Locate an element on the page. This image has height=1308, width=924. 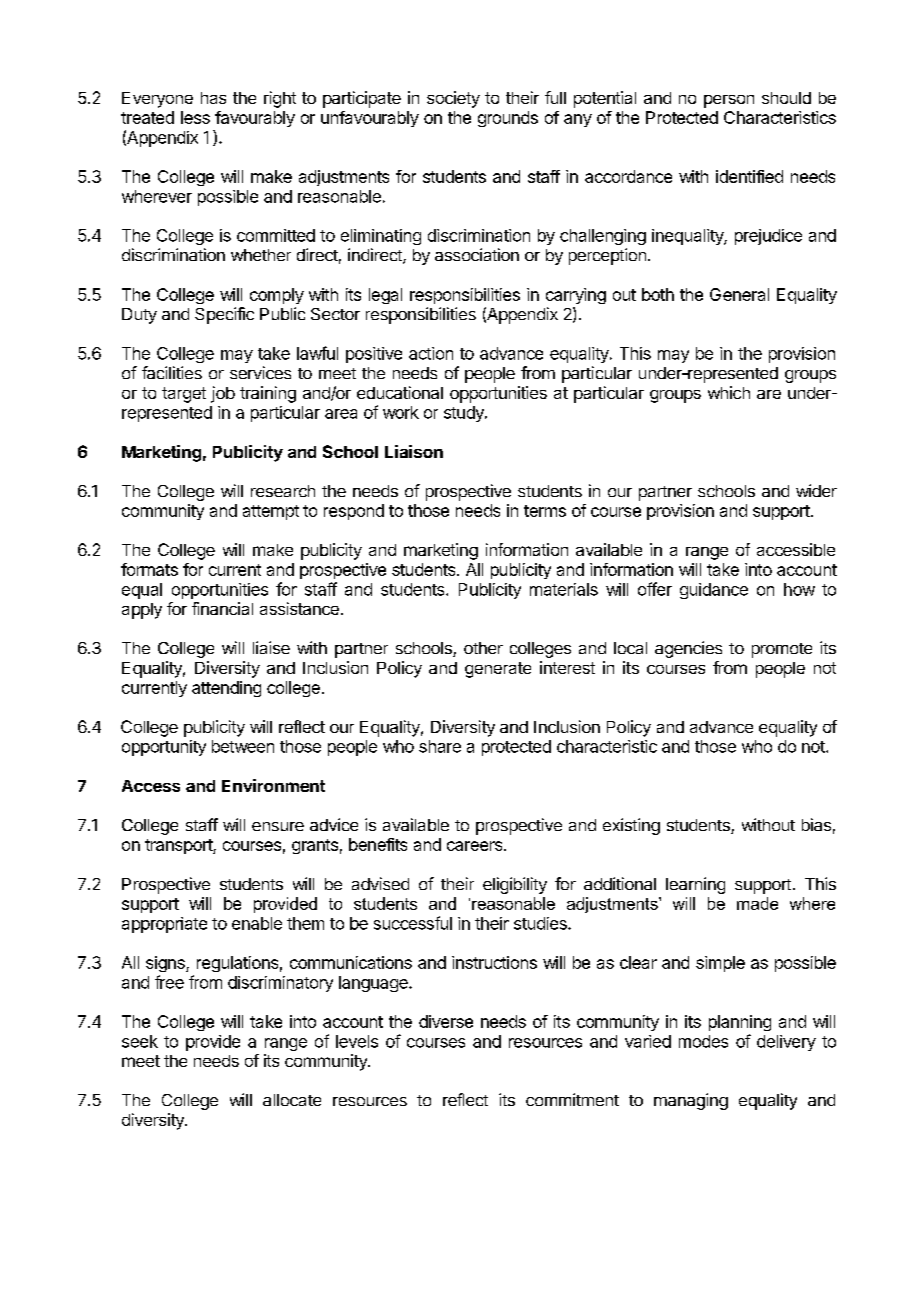
less is located at coordinates (195, 117).
